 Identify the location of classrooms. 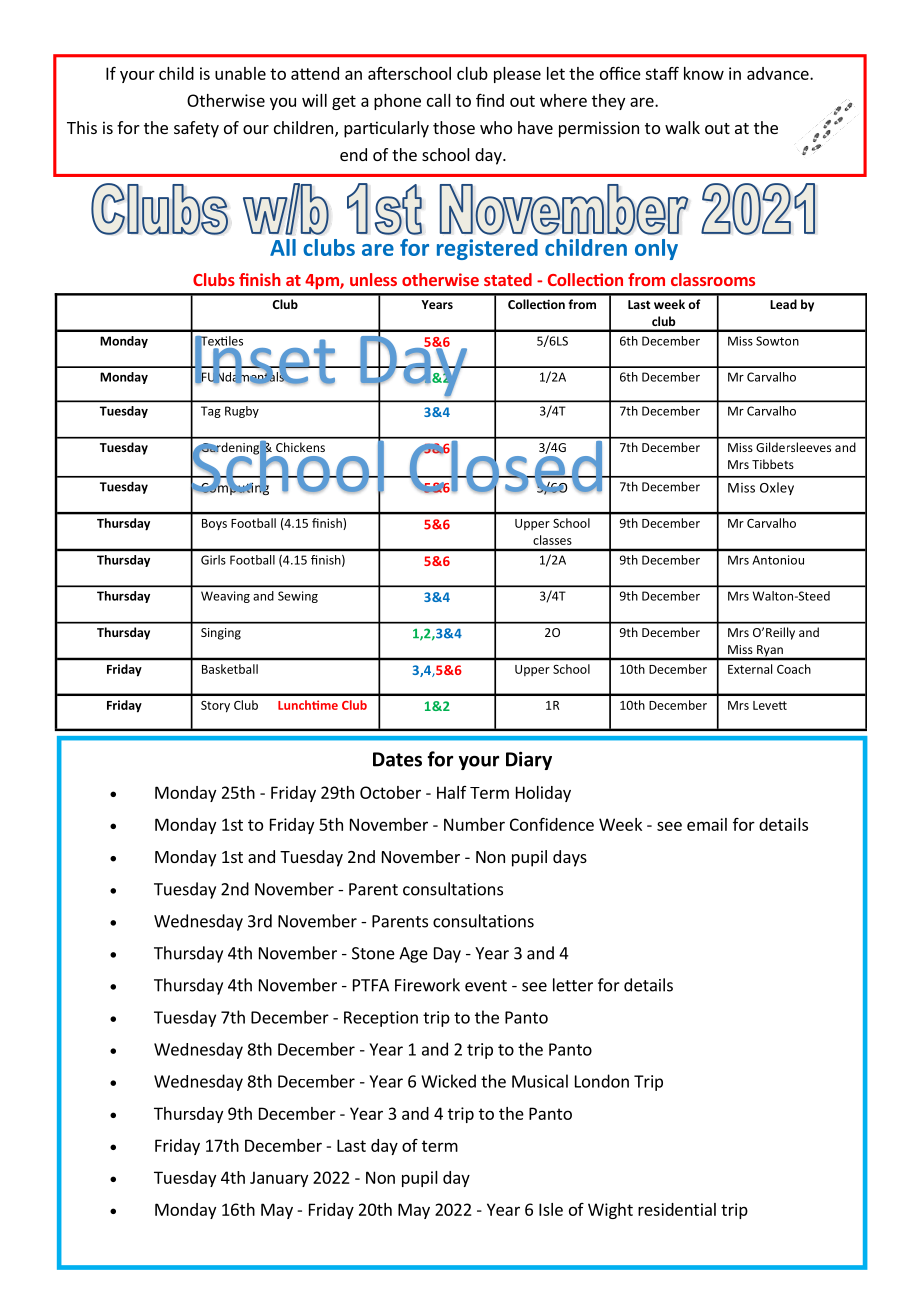
(713, 279).
